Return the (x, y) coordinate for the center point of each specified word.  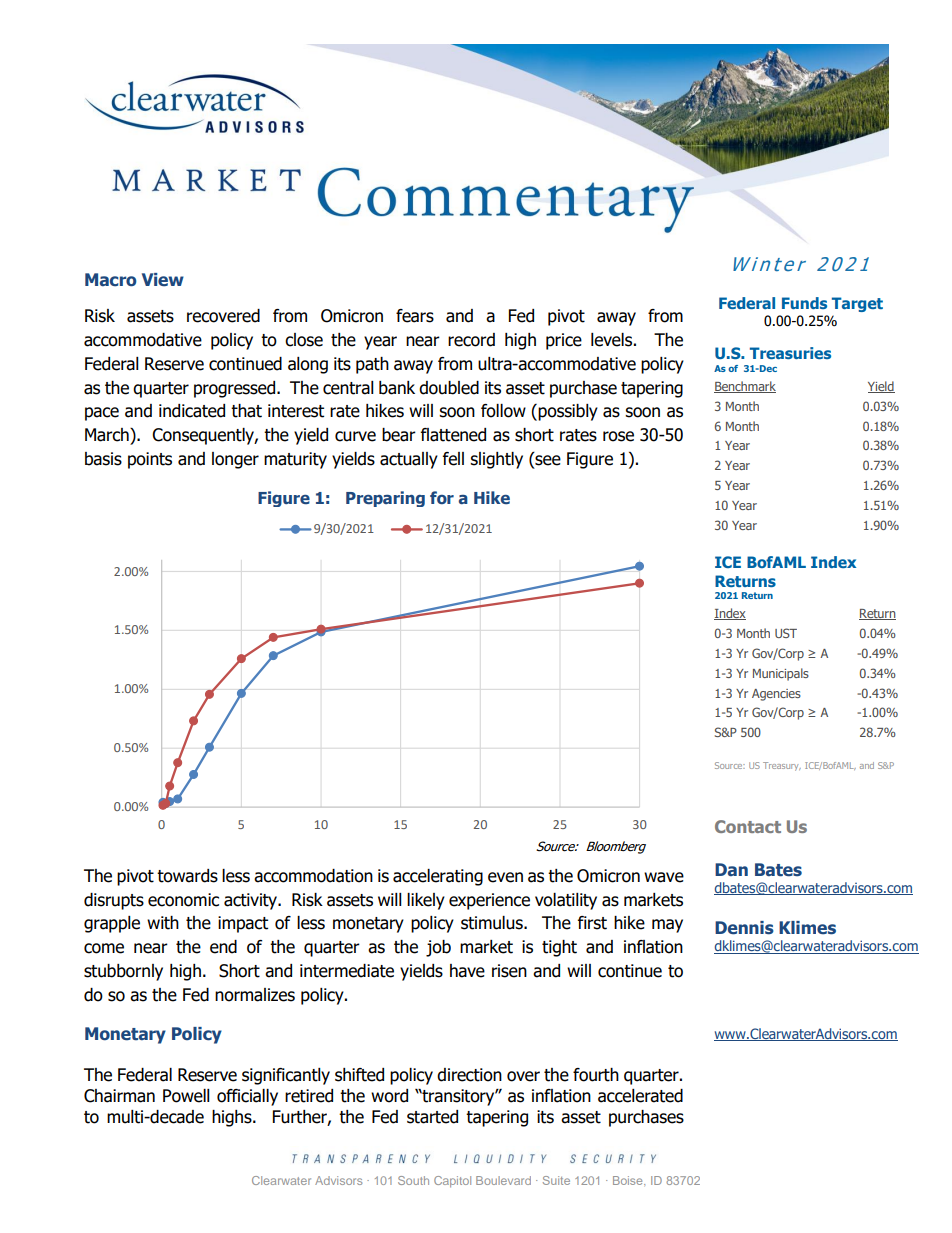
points (150, 460)
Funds (804, 303)
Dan (731, 869)
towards (187, 876)
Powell (186, 1096)
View (163, 280)
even (505, 877)
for (442, 497)
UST (786, 633)
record (471, 340)
